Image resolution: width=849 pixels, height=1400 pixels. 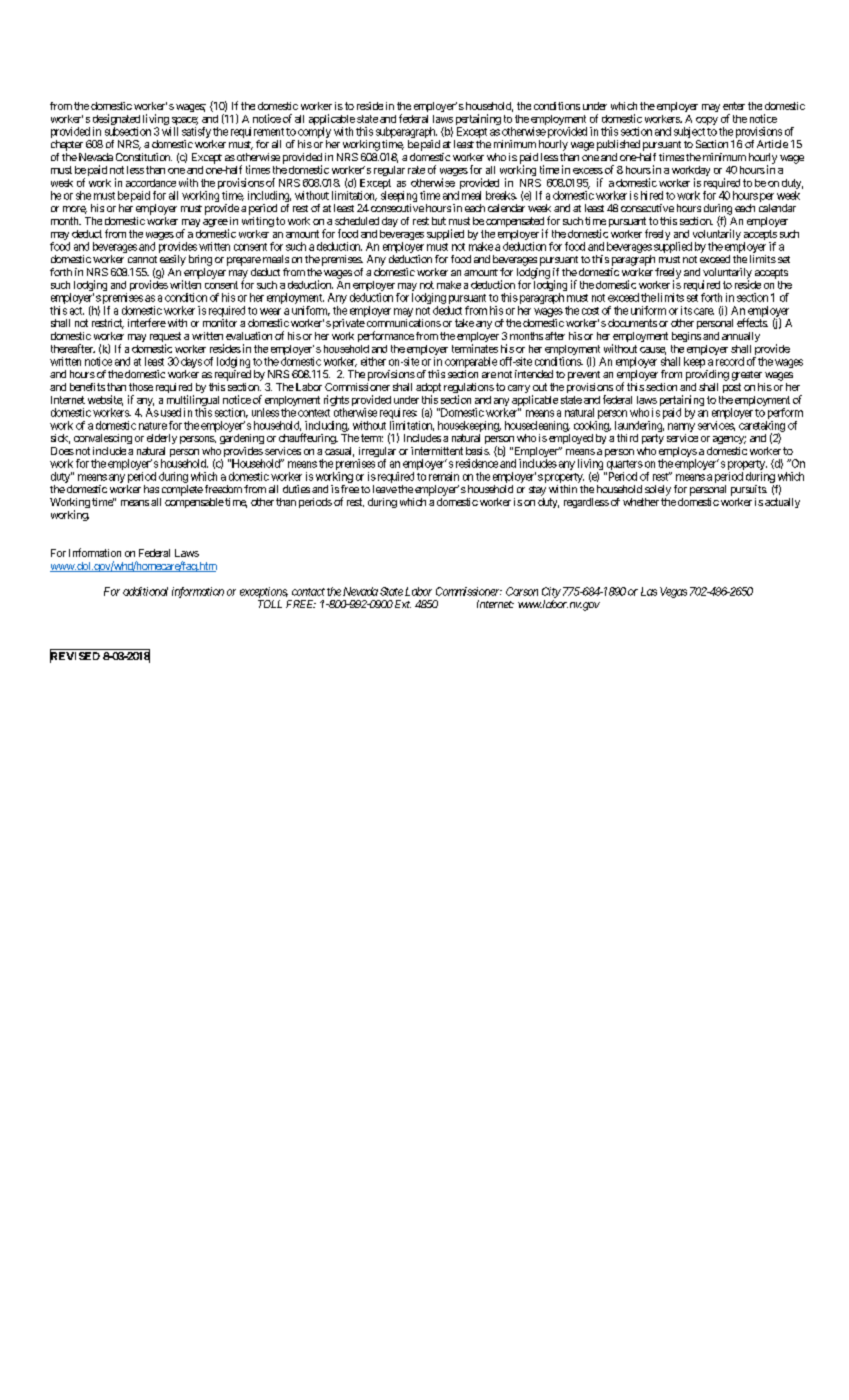 What do you see at coordinates (141, 387) in the image?
I see `those` at bounding box center [141, 387].
